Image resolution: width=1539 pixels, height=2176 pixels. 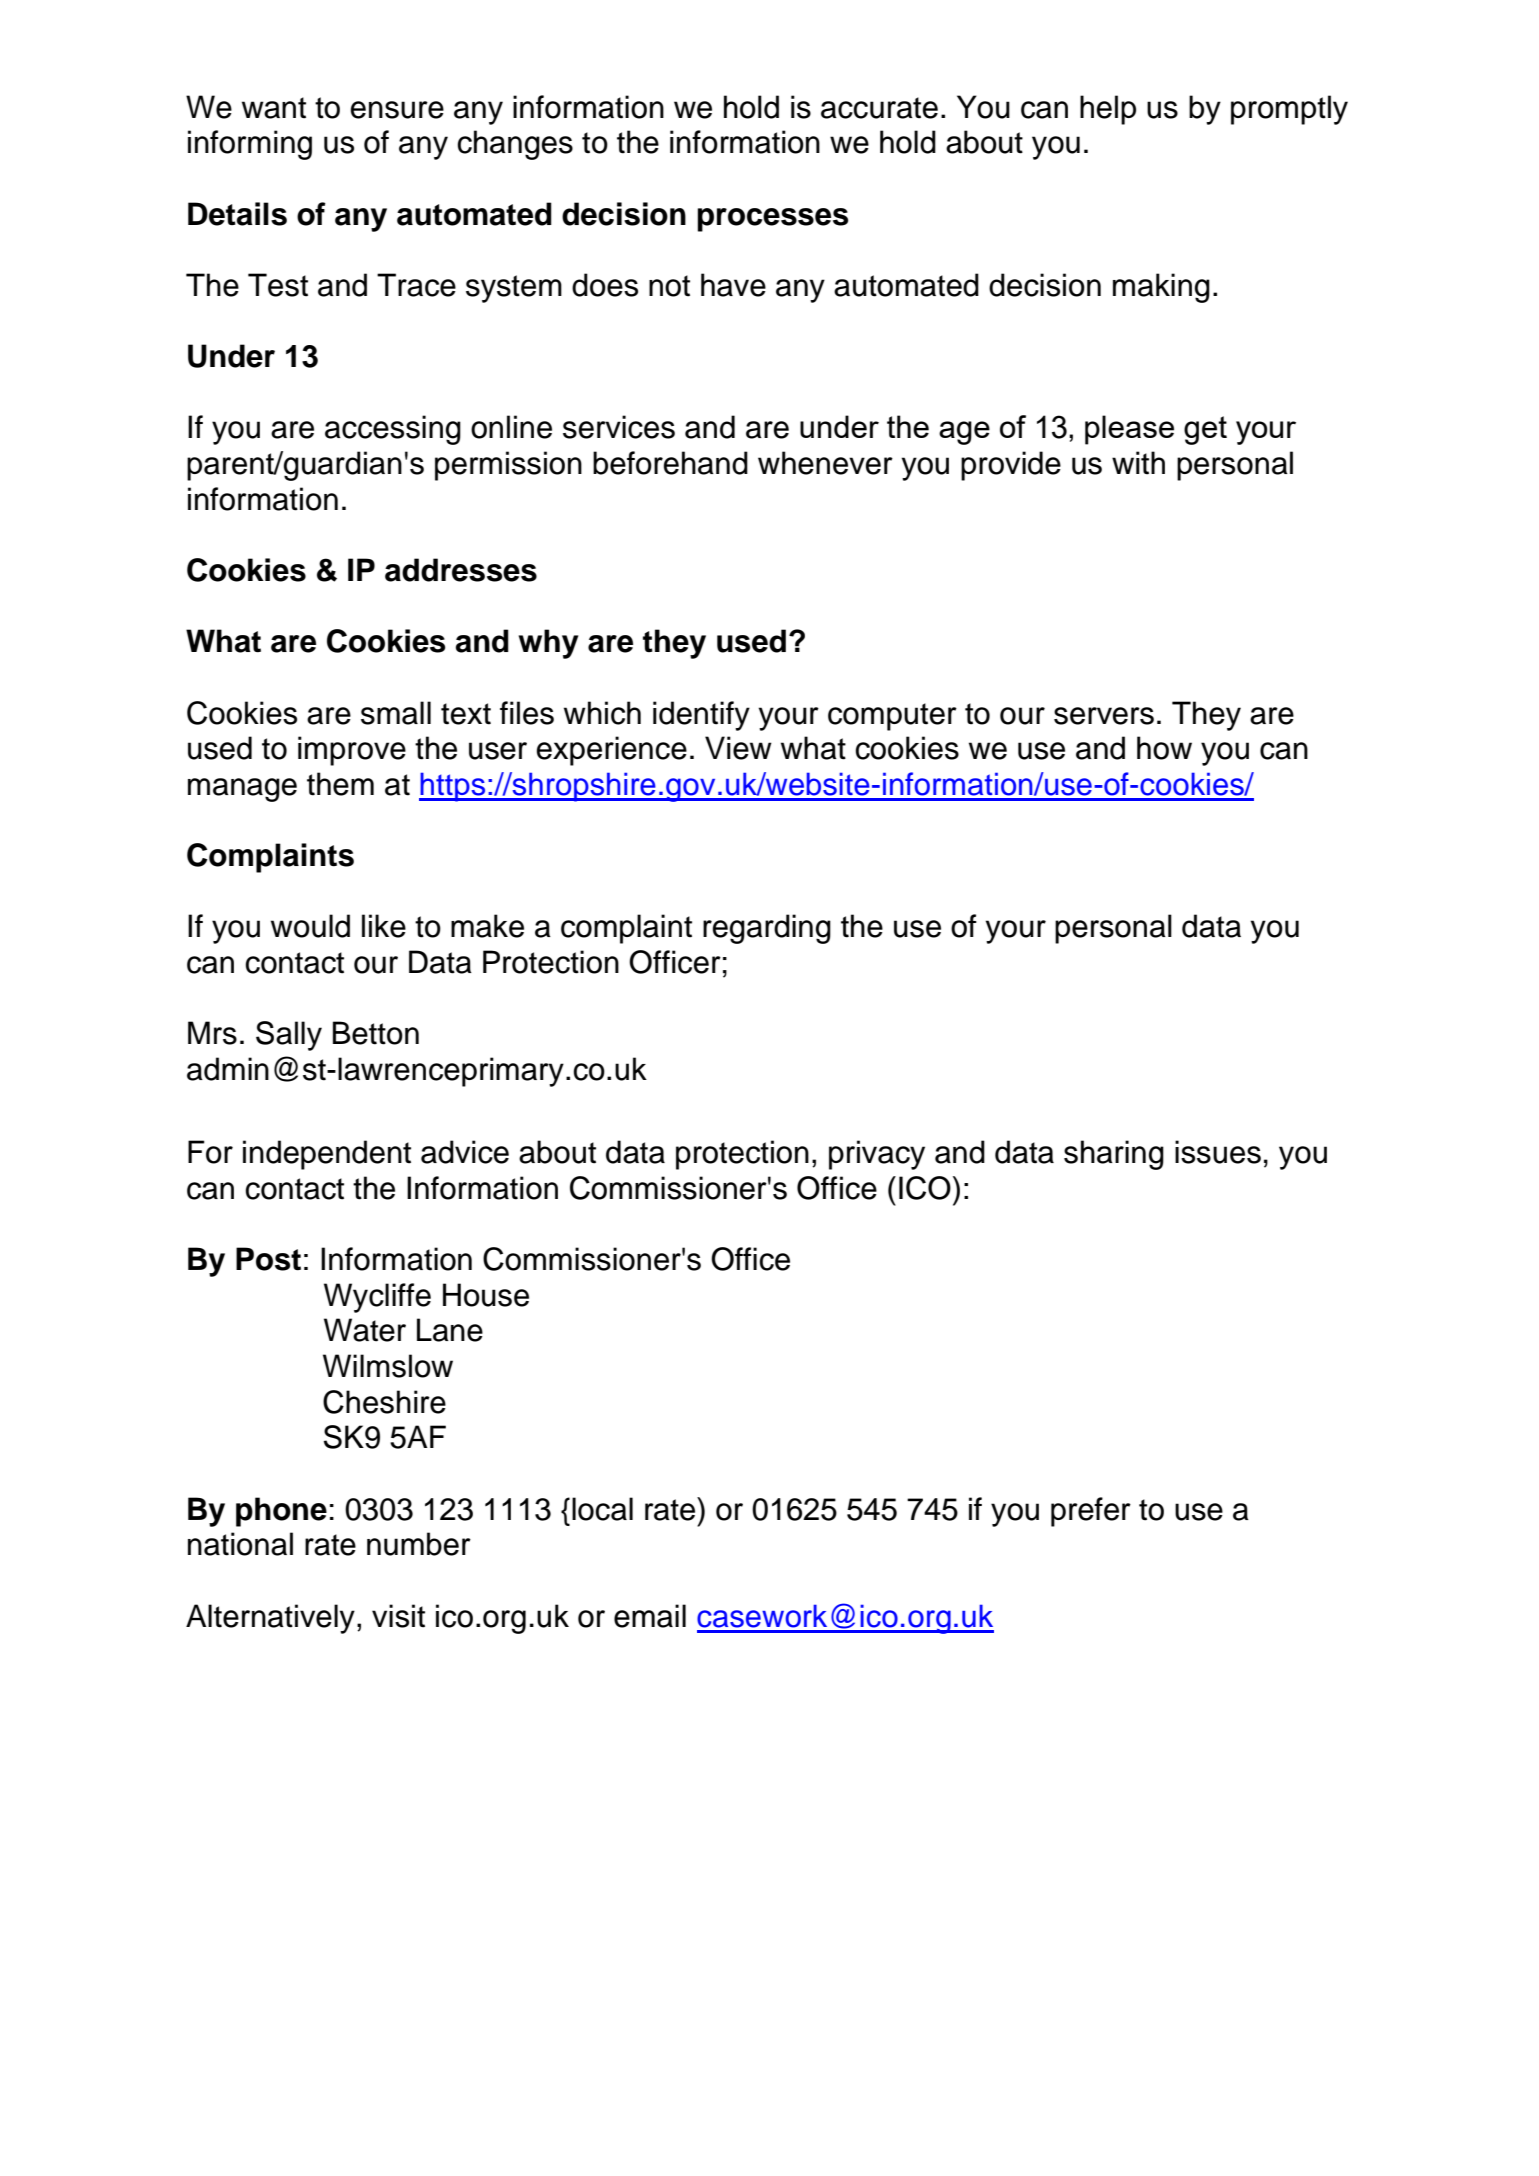 What do you see at coordinates (397, 110) in the screenshot?
I see `ensure` at bounding box center [397, 110].
